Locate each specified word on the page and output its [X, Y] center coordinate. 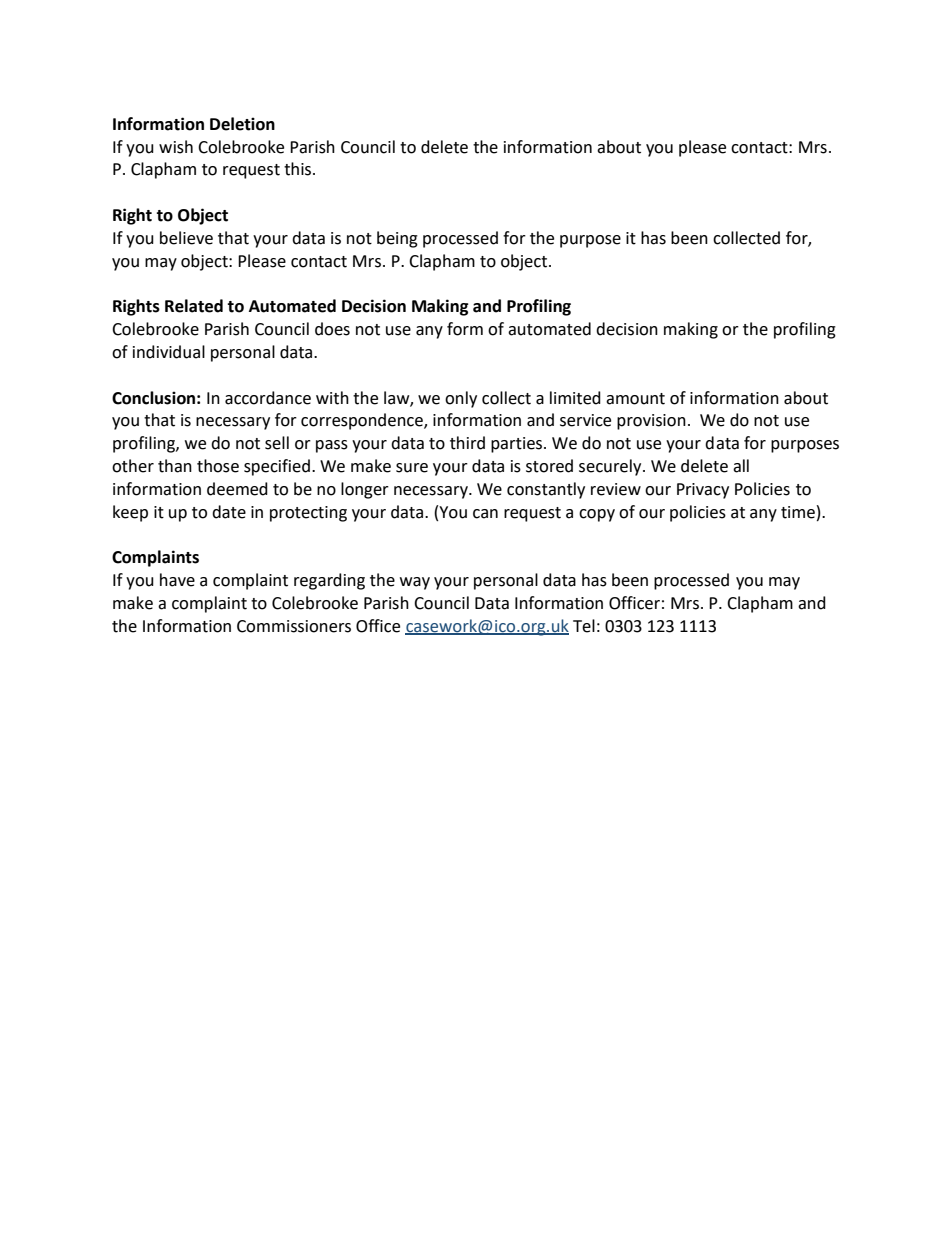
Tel [584, 626]
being [397, 239]
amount [635, 399]
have [177, 580]
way [415, 583]
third [467, 443]
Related [194, 306]
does [332, 329]
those [218, 466]
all [741, 466]
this [299, 169]
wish [176, 147]
